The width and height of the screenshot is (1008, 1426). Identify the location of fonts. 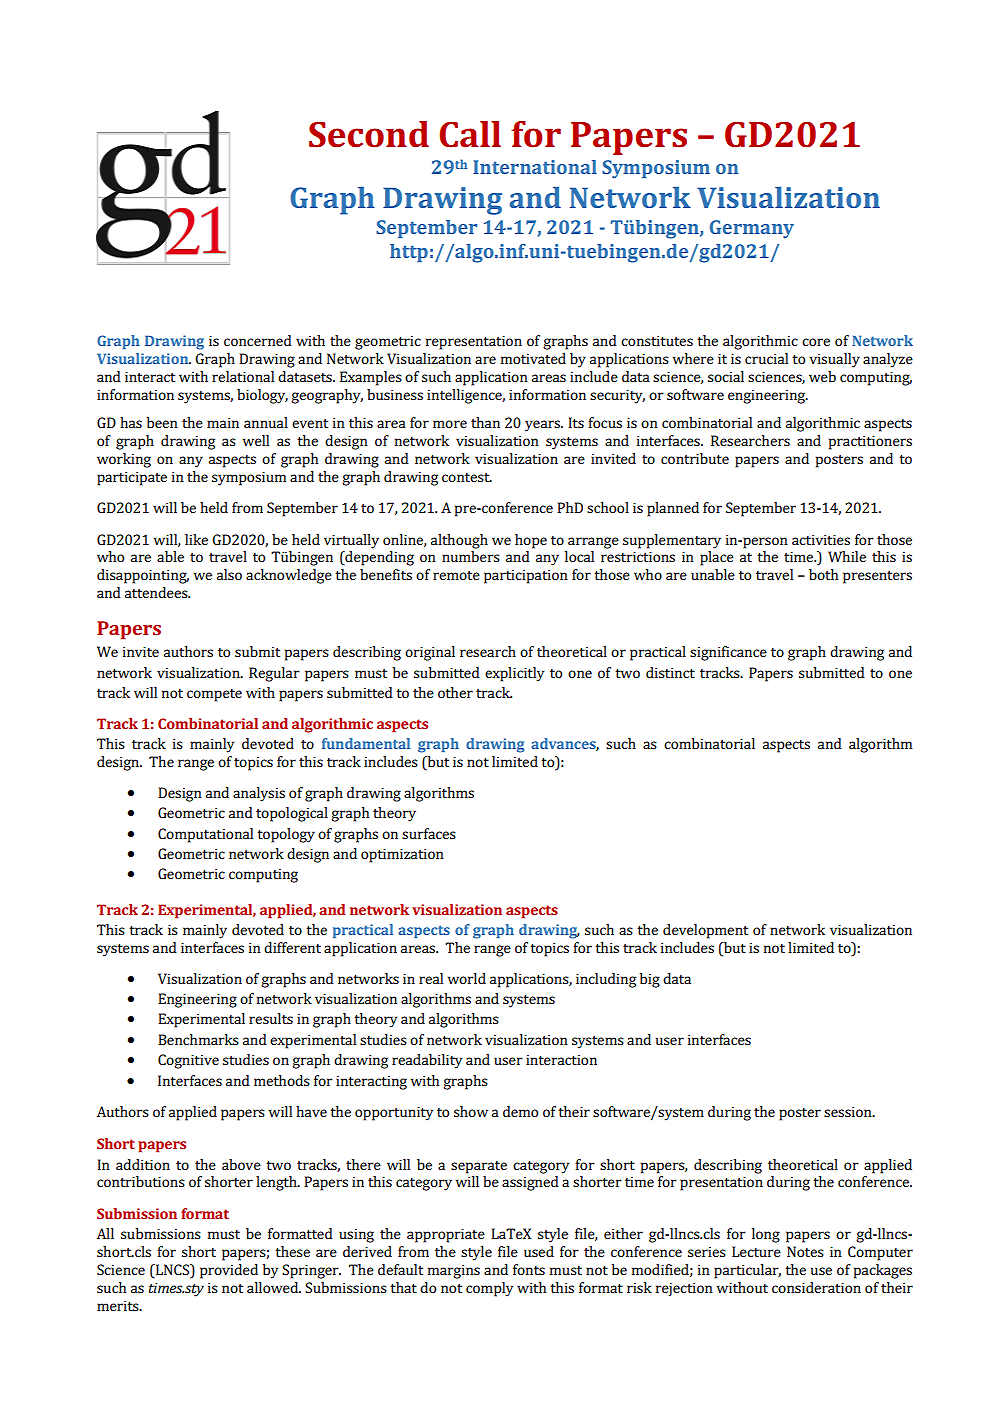
(529, 1269).
